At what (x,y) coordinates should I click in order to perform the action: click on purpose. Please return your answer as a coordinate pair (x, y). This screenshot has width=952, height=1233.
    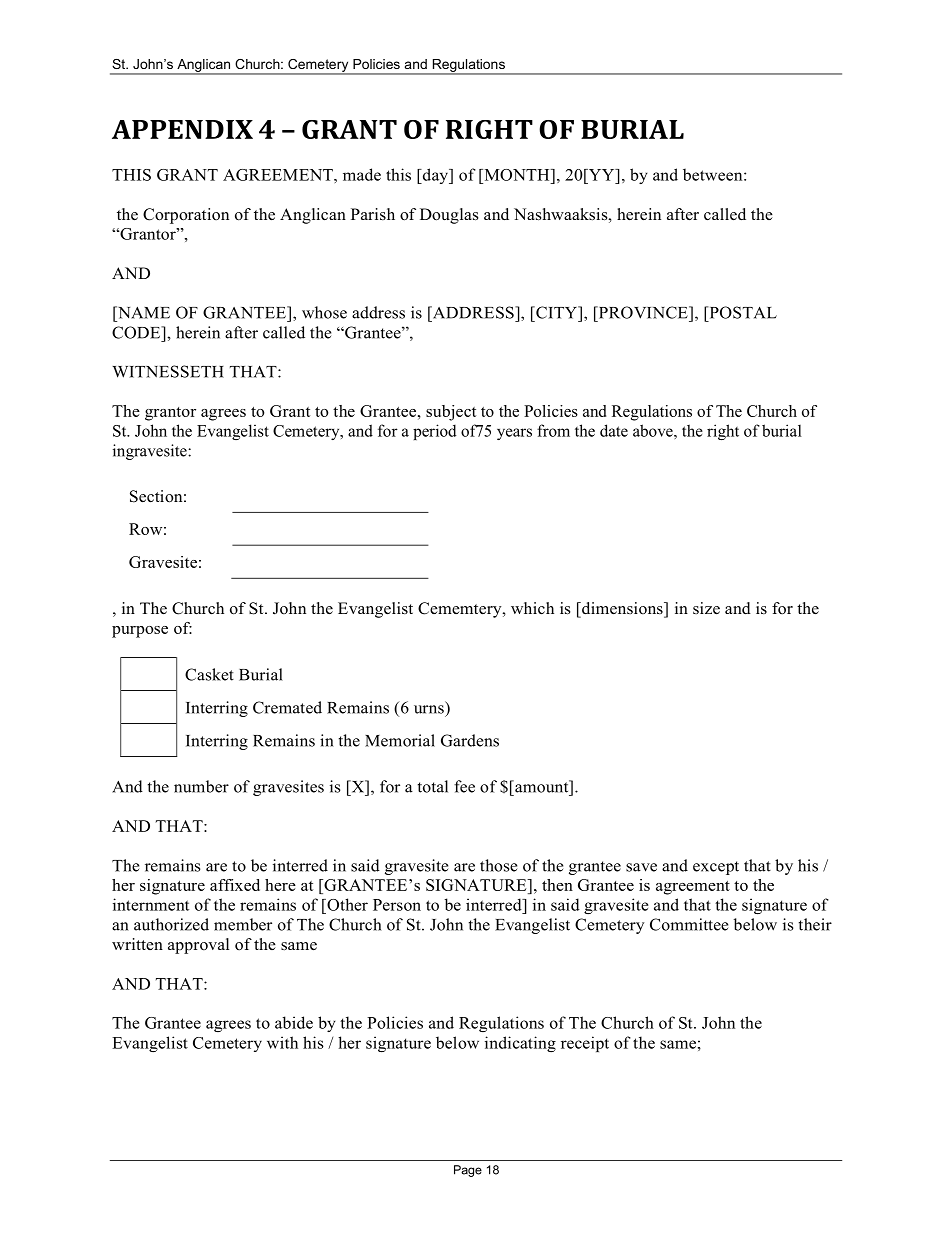
    Looking at the image, I should click on (140, 632).
